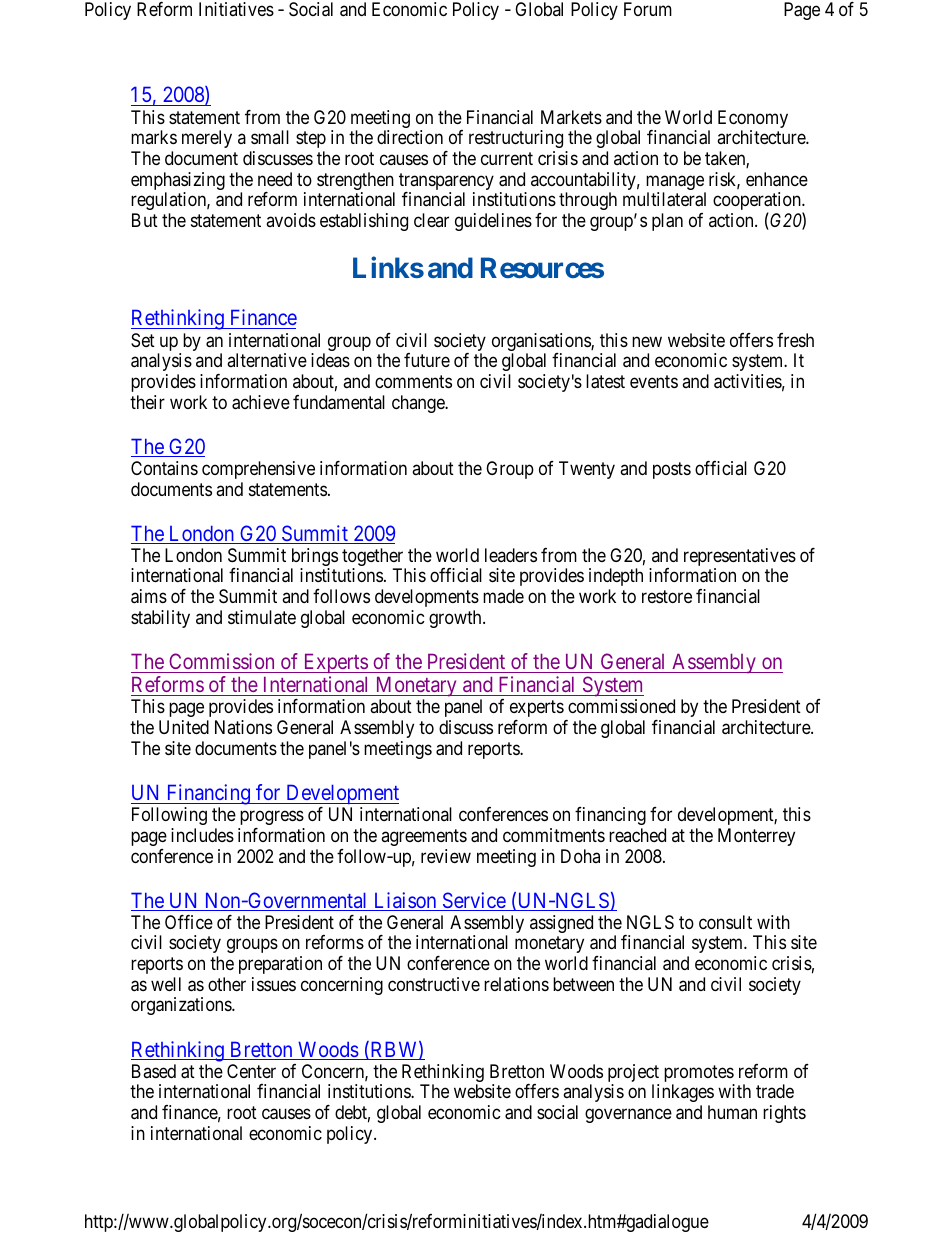  I want to click on stimulate, so click(262, 617).
